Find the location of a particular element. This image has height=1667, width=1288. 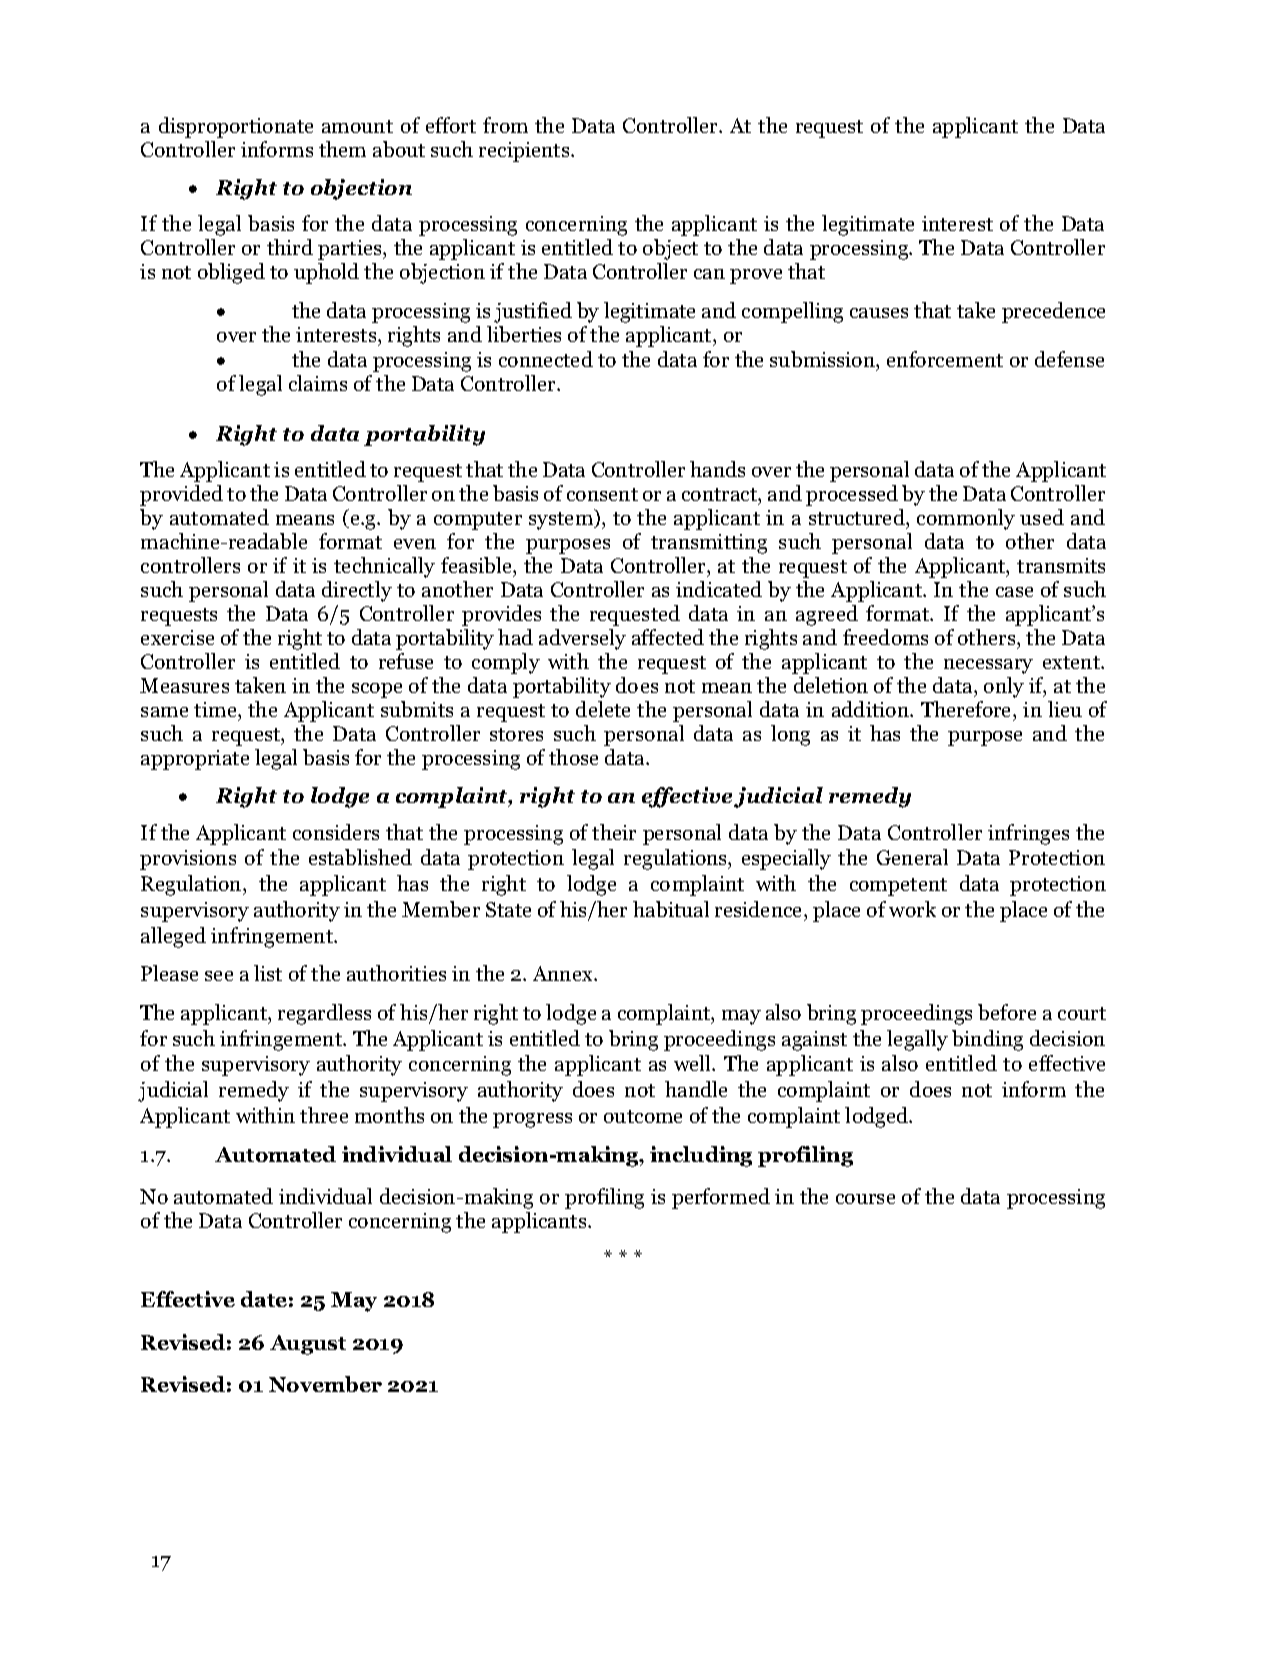

adversely is located at coordinates (582, 639).
